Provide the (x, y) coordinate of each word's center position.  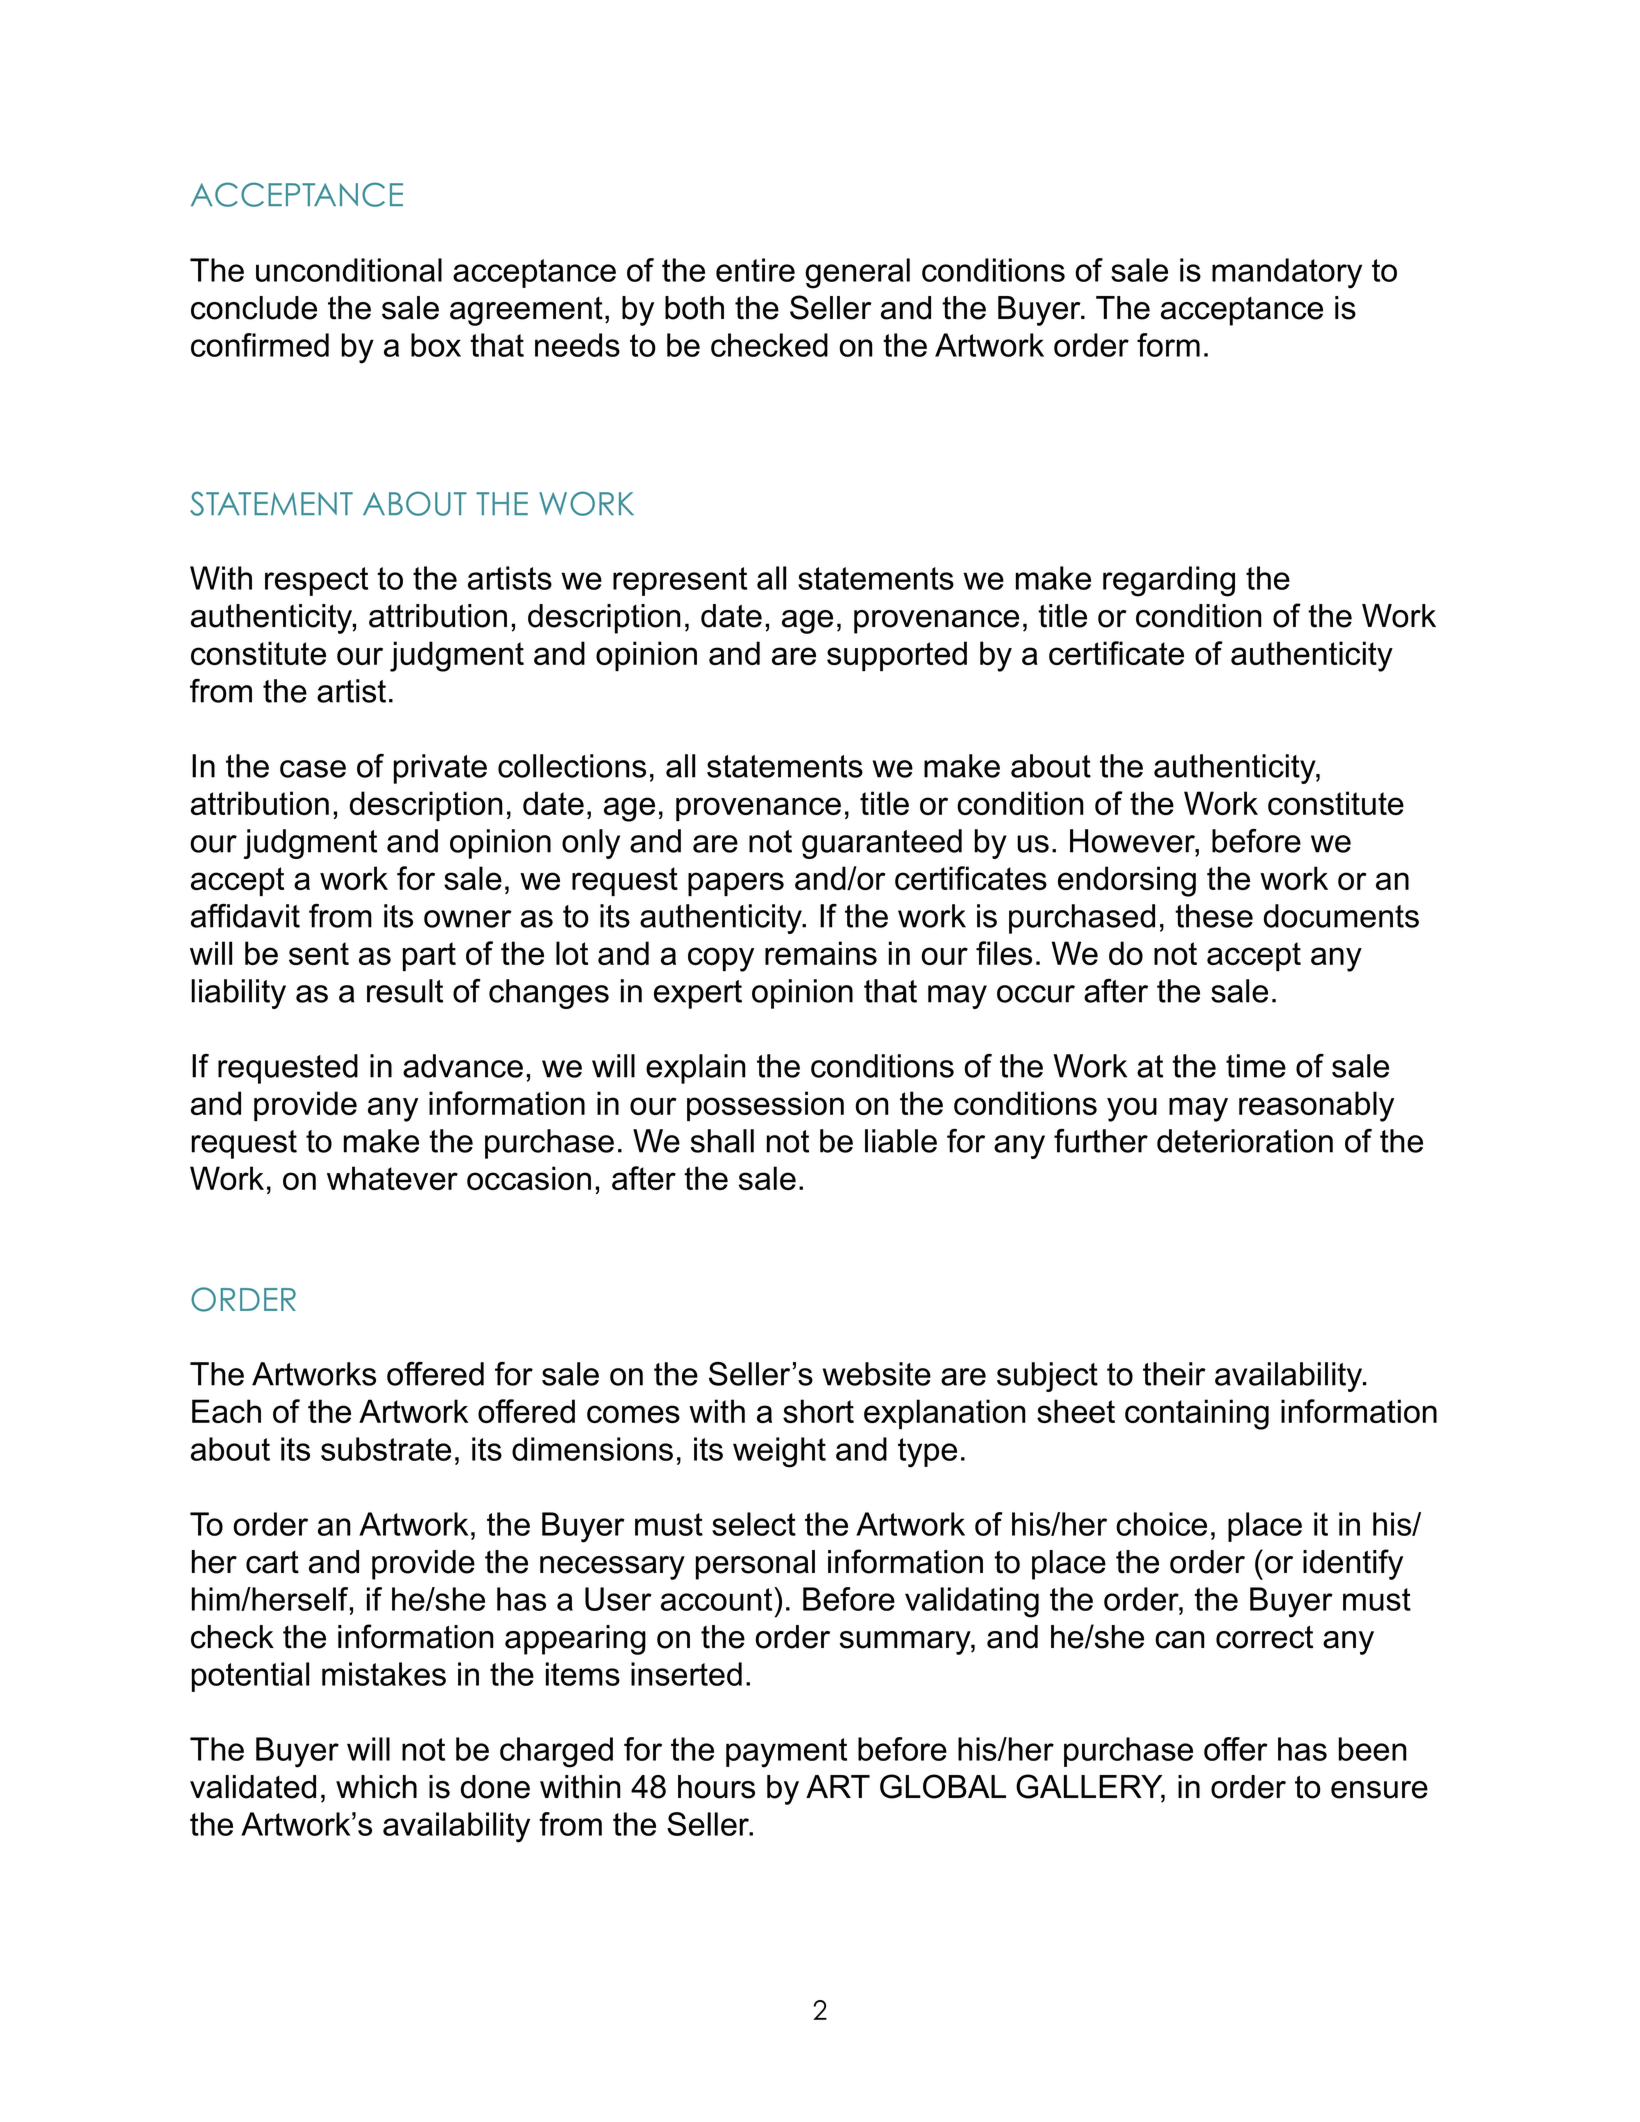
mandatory (1287, 273)
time (1256, 1066)
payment (786, 1753)
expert (698, 994)
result (405, 991)
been (1372, 1749)
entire (755, 270)
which (376, 1787)
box (436, 345)
